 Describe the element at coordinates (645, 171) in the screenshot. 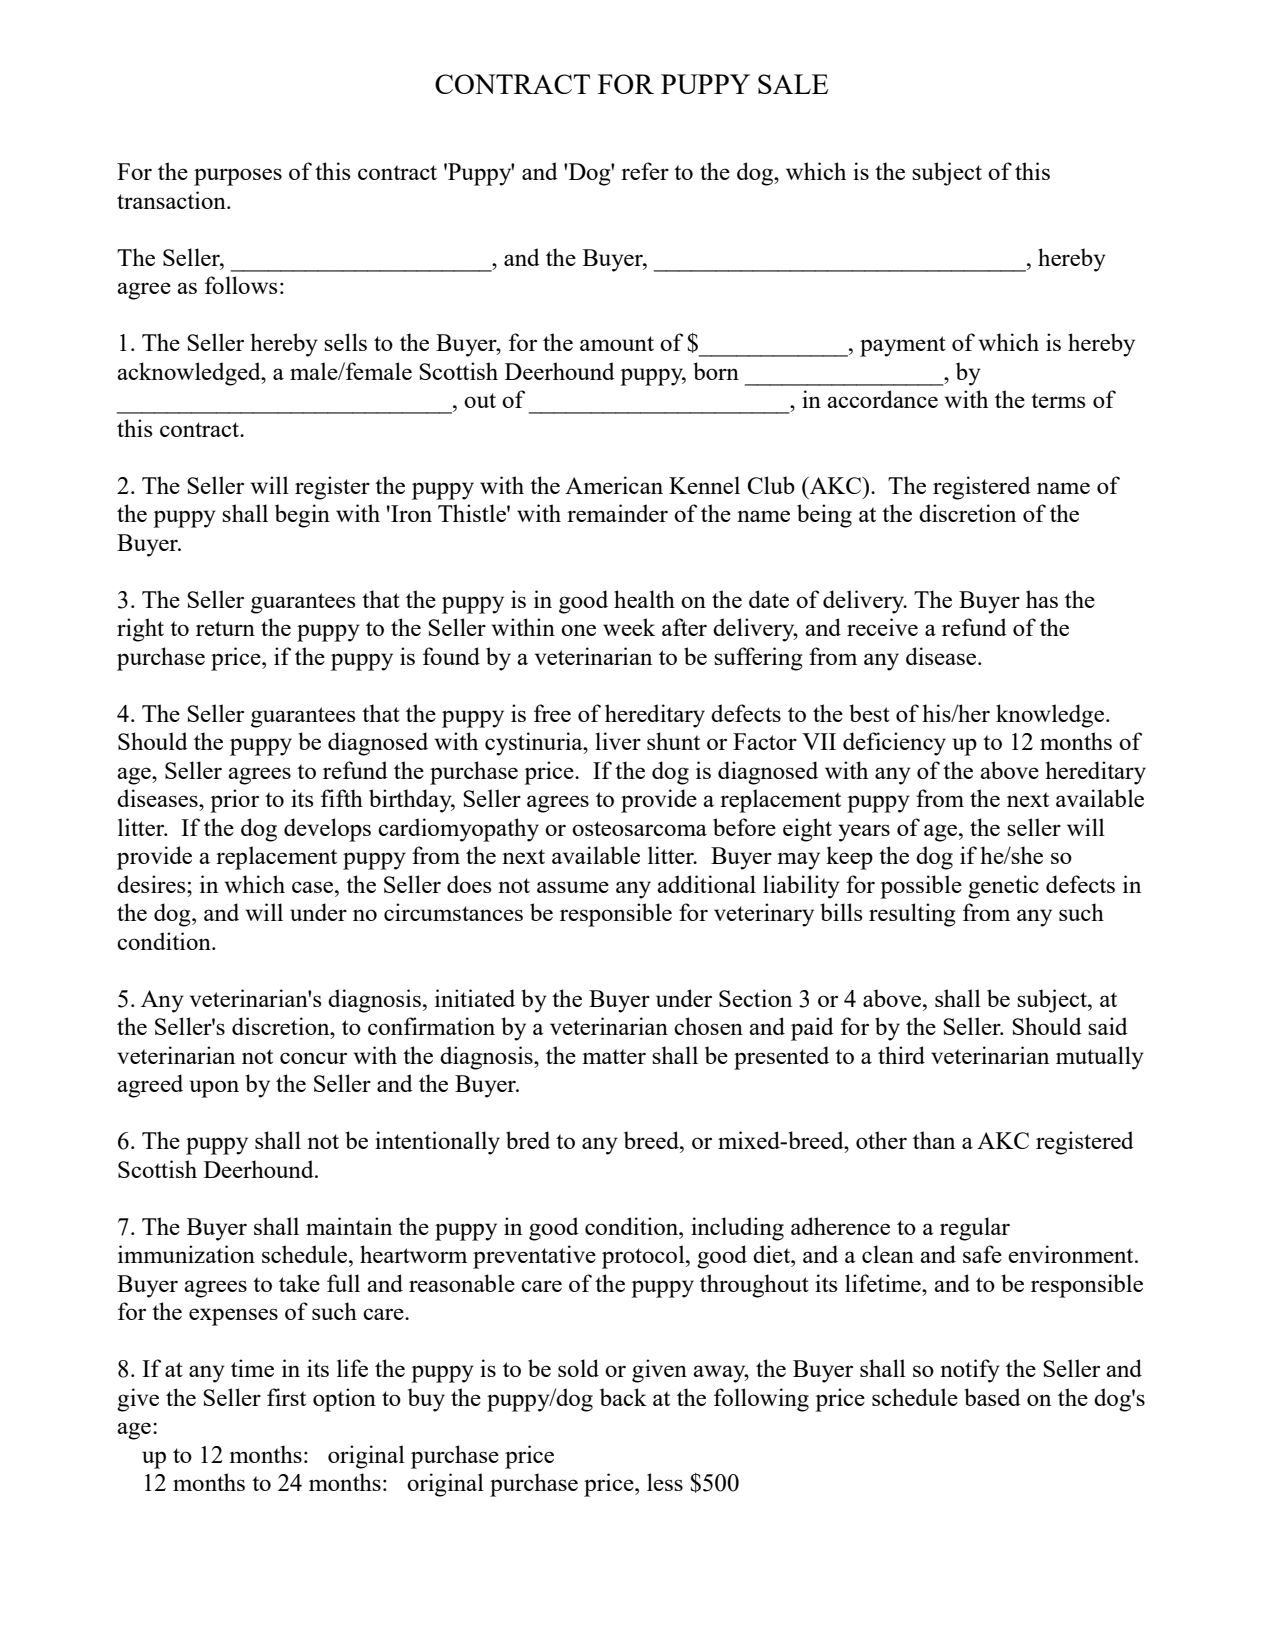

I see `refer` at that location.
